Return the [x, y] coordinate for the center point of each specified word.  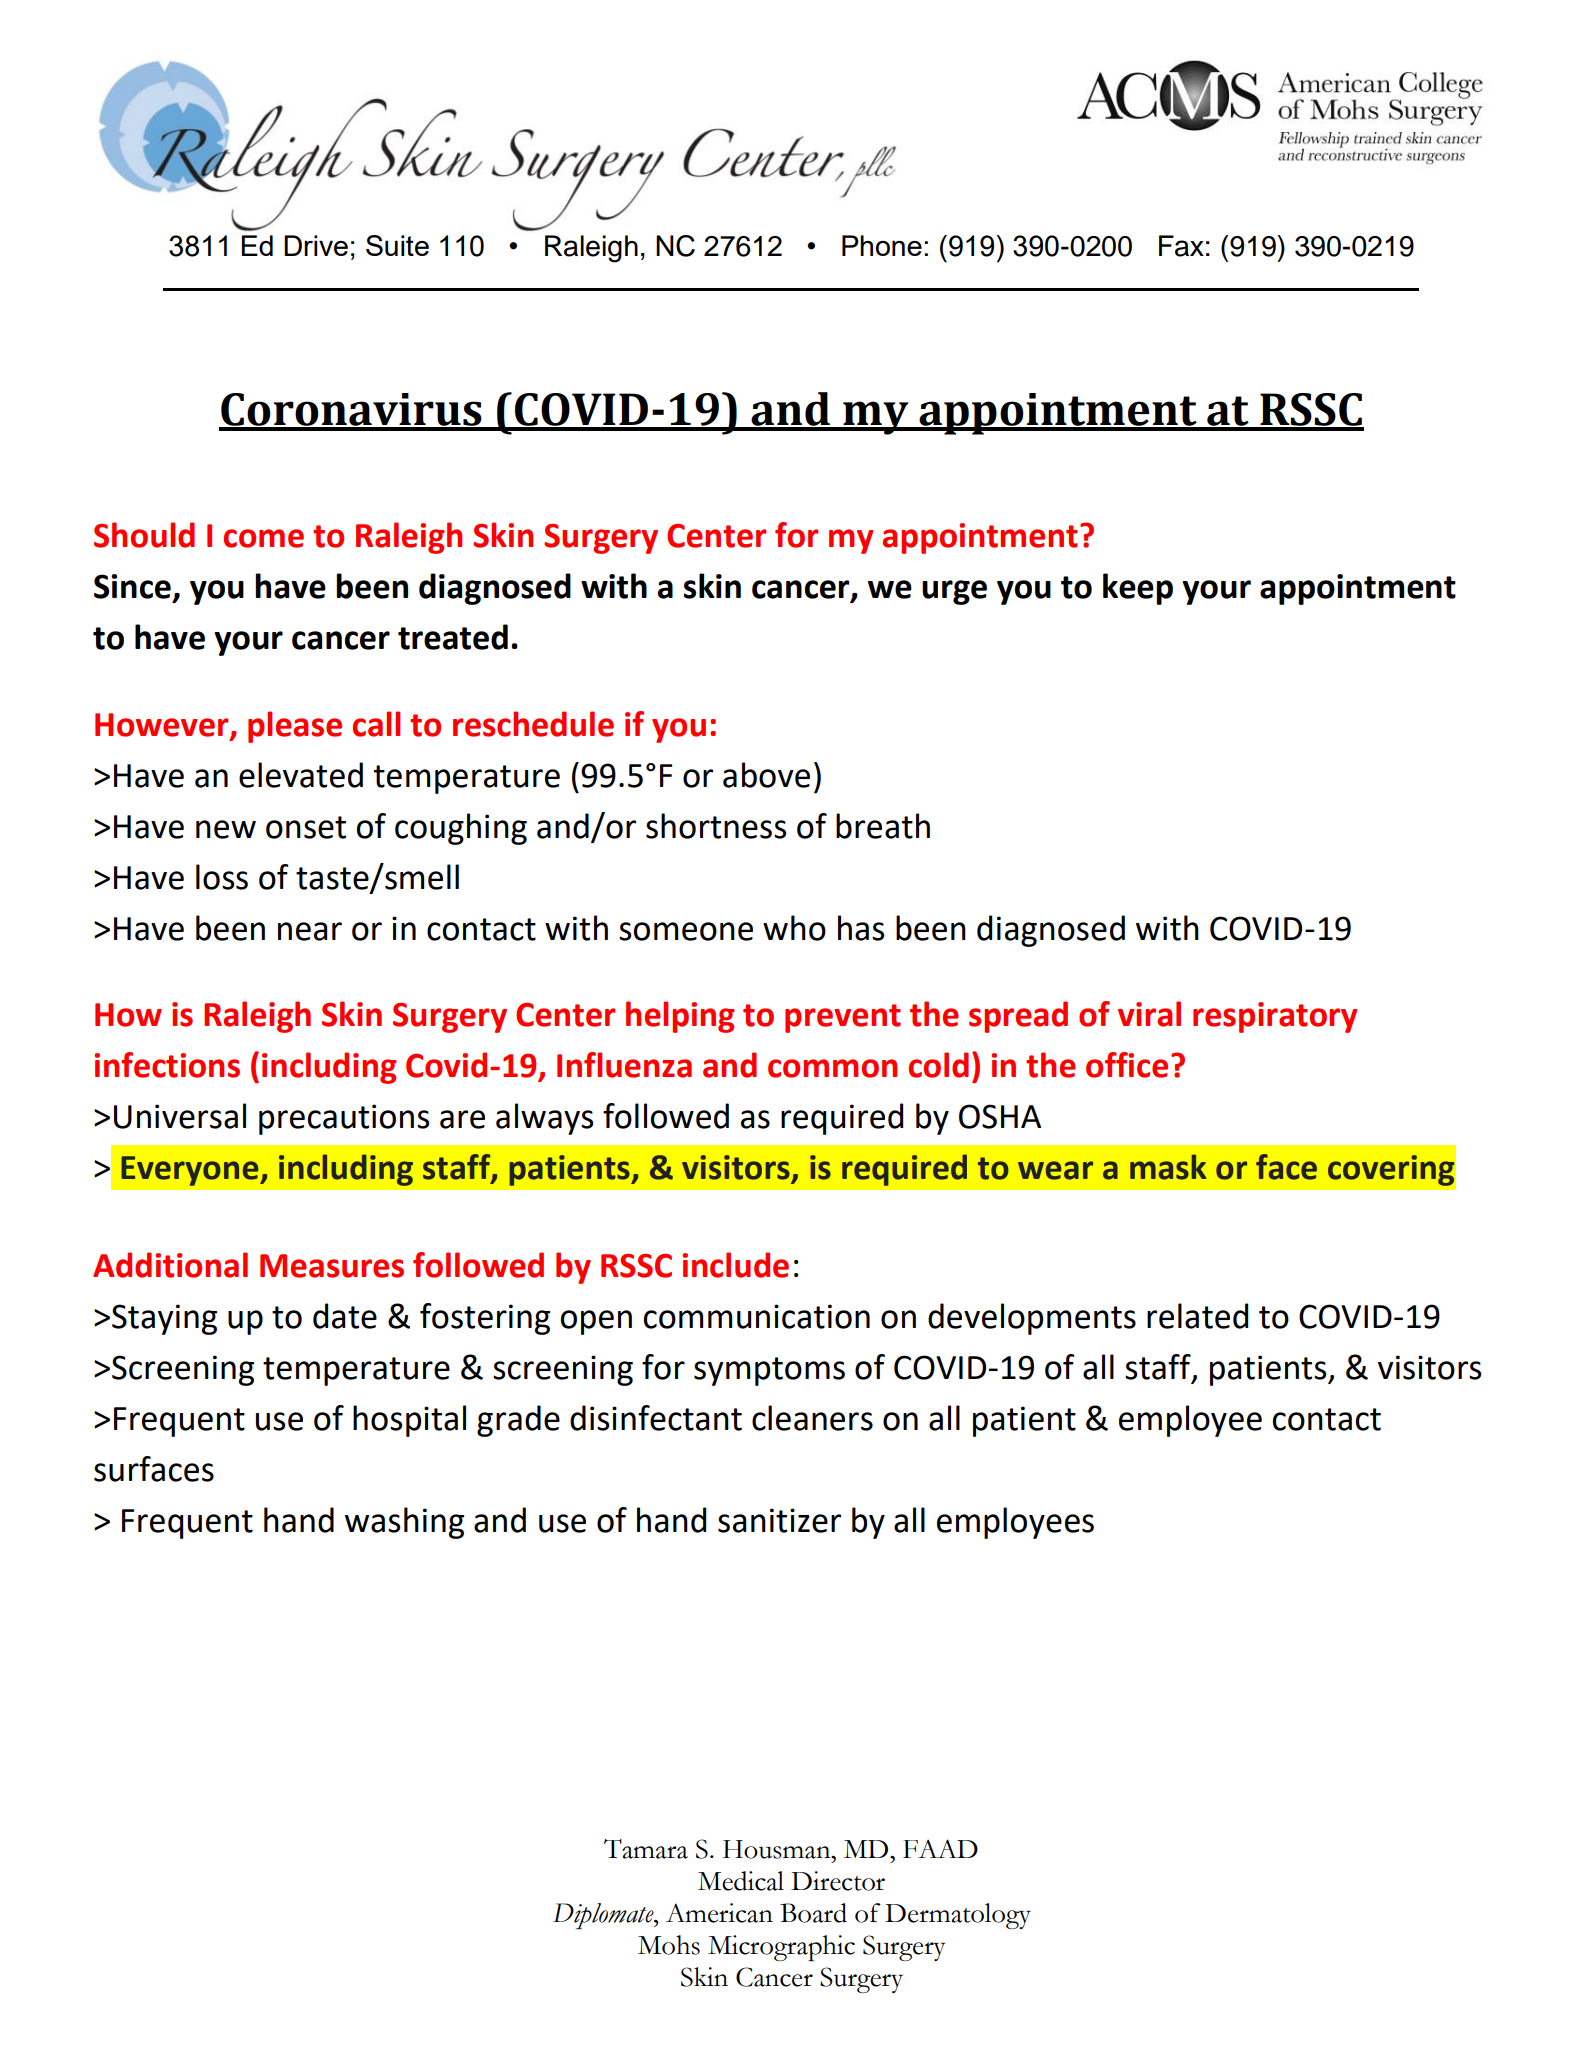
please [295, 727]
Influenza [624, 1065]
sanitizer [779, 1520]
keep [1138, 589]
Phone [882, 245]
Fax [1181, 246]
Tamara [646, 1849]
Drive [316, 245]
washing [404, 1523]
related [1197, 1316]
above [766, 775]
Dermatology [958, 1916]
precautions [344, 1119]
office [1127, 1065]
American [719, 1913]
